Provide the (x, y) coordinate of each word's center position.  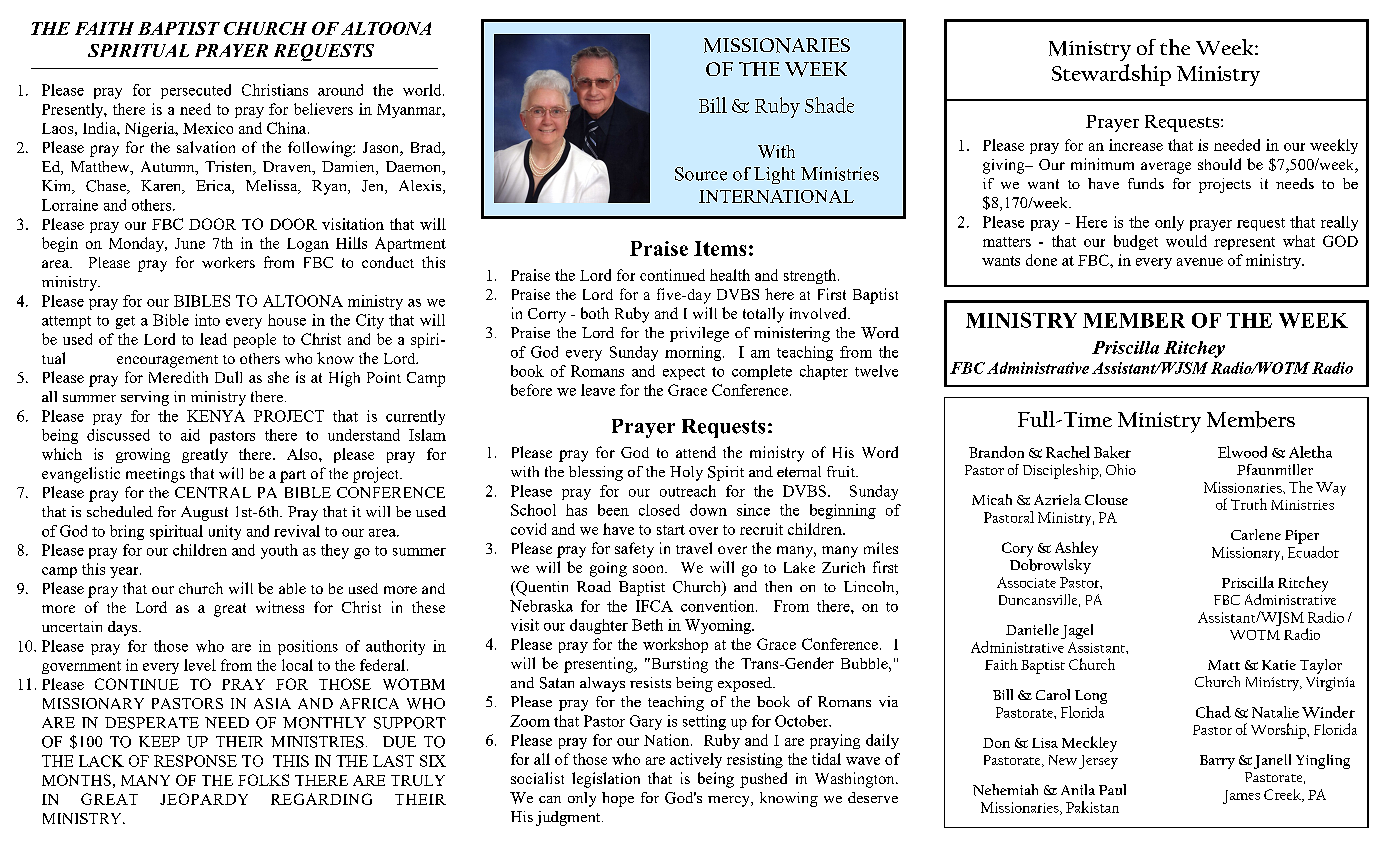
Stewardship (1111, 75)
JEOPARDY (204, 799)
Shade (829, 105)
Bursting (678, 665)
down (708, 510)
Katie (1279, 665)
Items (720, 248)
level (200, 665)
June (190, 243)
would (1186, 241)
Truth (1249, 504)
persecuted (196, 91)
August (204, 513)
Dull (228, 377)
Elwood (1242, 452)
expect (684, 373)
